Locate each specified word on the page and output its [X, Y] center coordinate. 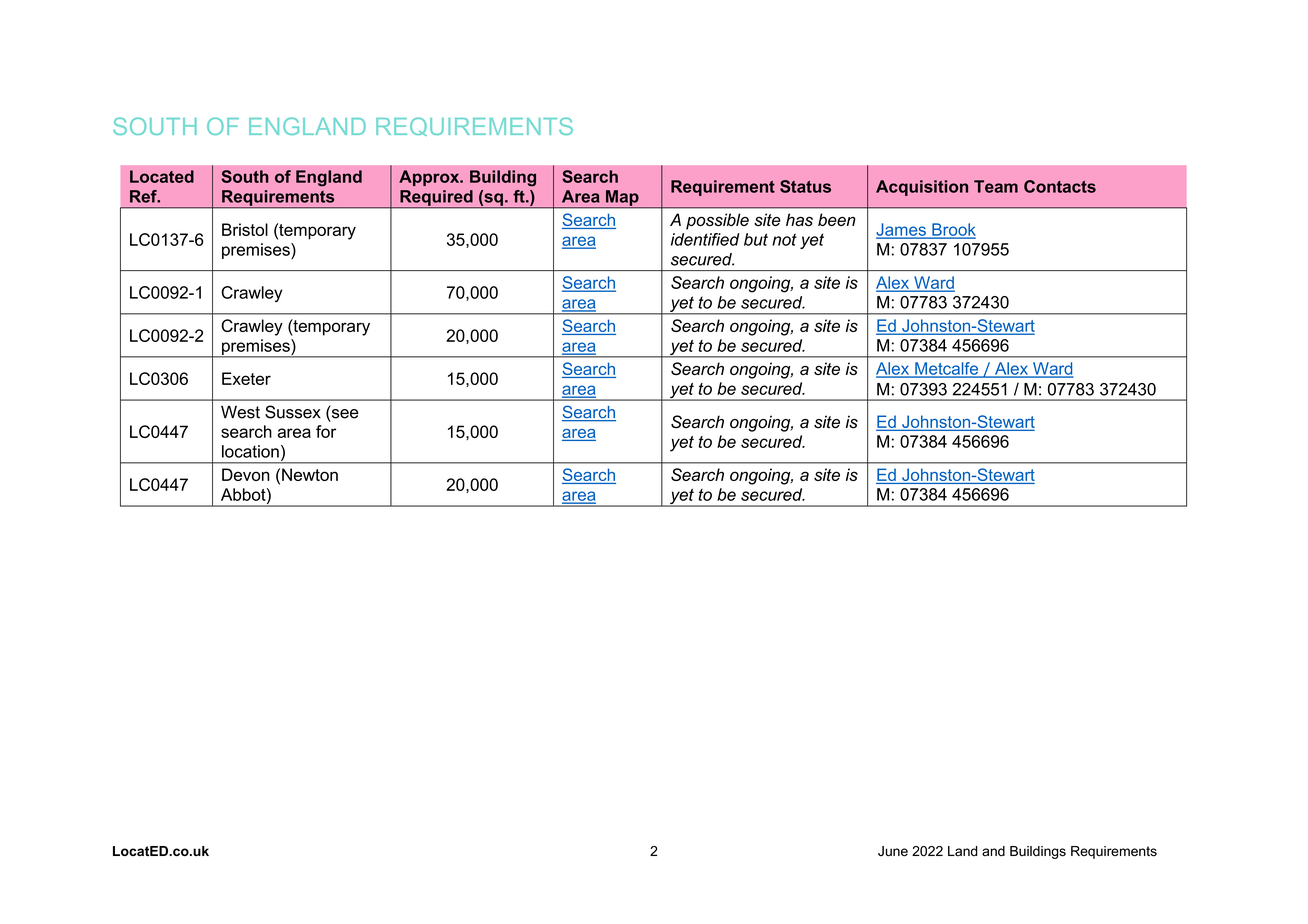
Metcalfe [947, 369]
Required [436, 199]
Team [996, 186]
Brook [953, 230]
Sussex [293, 412]
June [893, 851]
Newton [310, 474]
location [250, 451]
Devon [246, 474]
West [240, 412]
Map [622, 199]
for [326, 431]
